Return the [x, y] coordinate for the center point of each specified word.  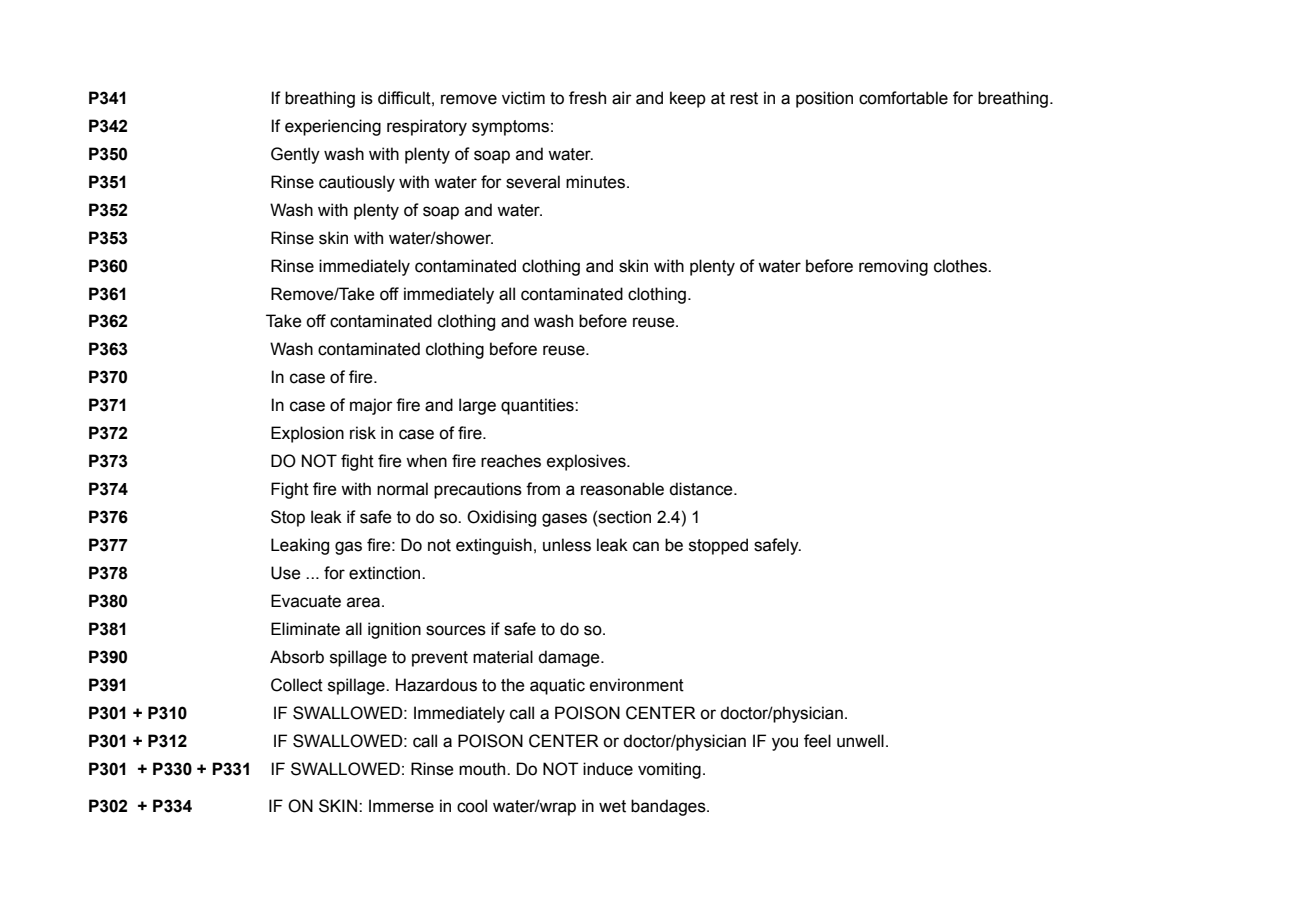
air [622, 98]
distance [702, 489]
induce [608, 769]
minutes [595, 182]
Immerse [401, 806]
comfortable [903, 98]
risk [363, 433]
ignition [394, 630]
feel [817, 741]
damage [570, 658]
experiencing [333, 127]
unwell [860, 741]
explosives [587, 462]
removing [893, 267]
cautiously [357, 183]
